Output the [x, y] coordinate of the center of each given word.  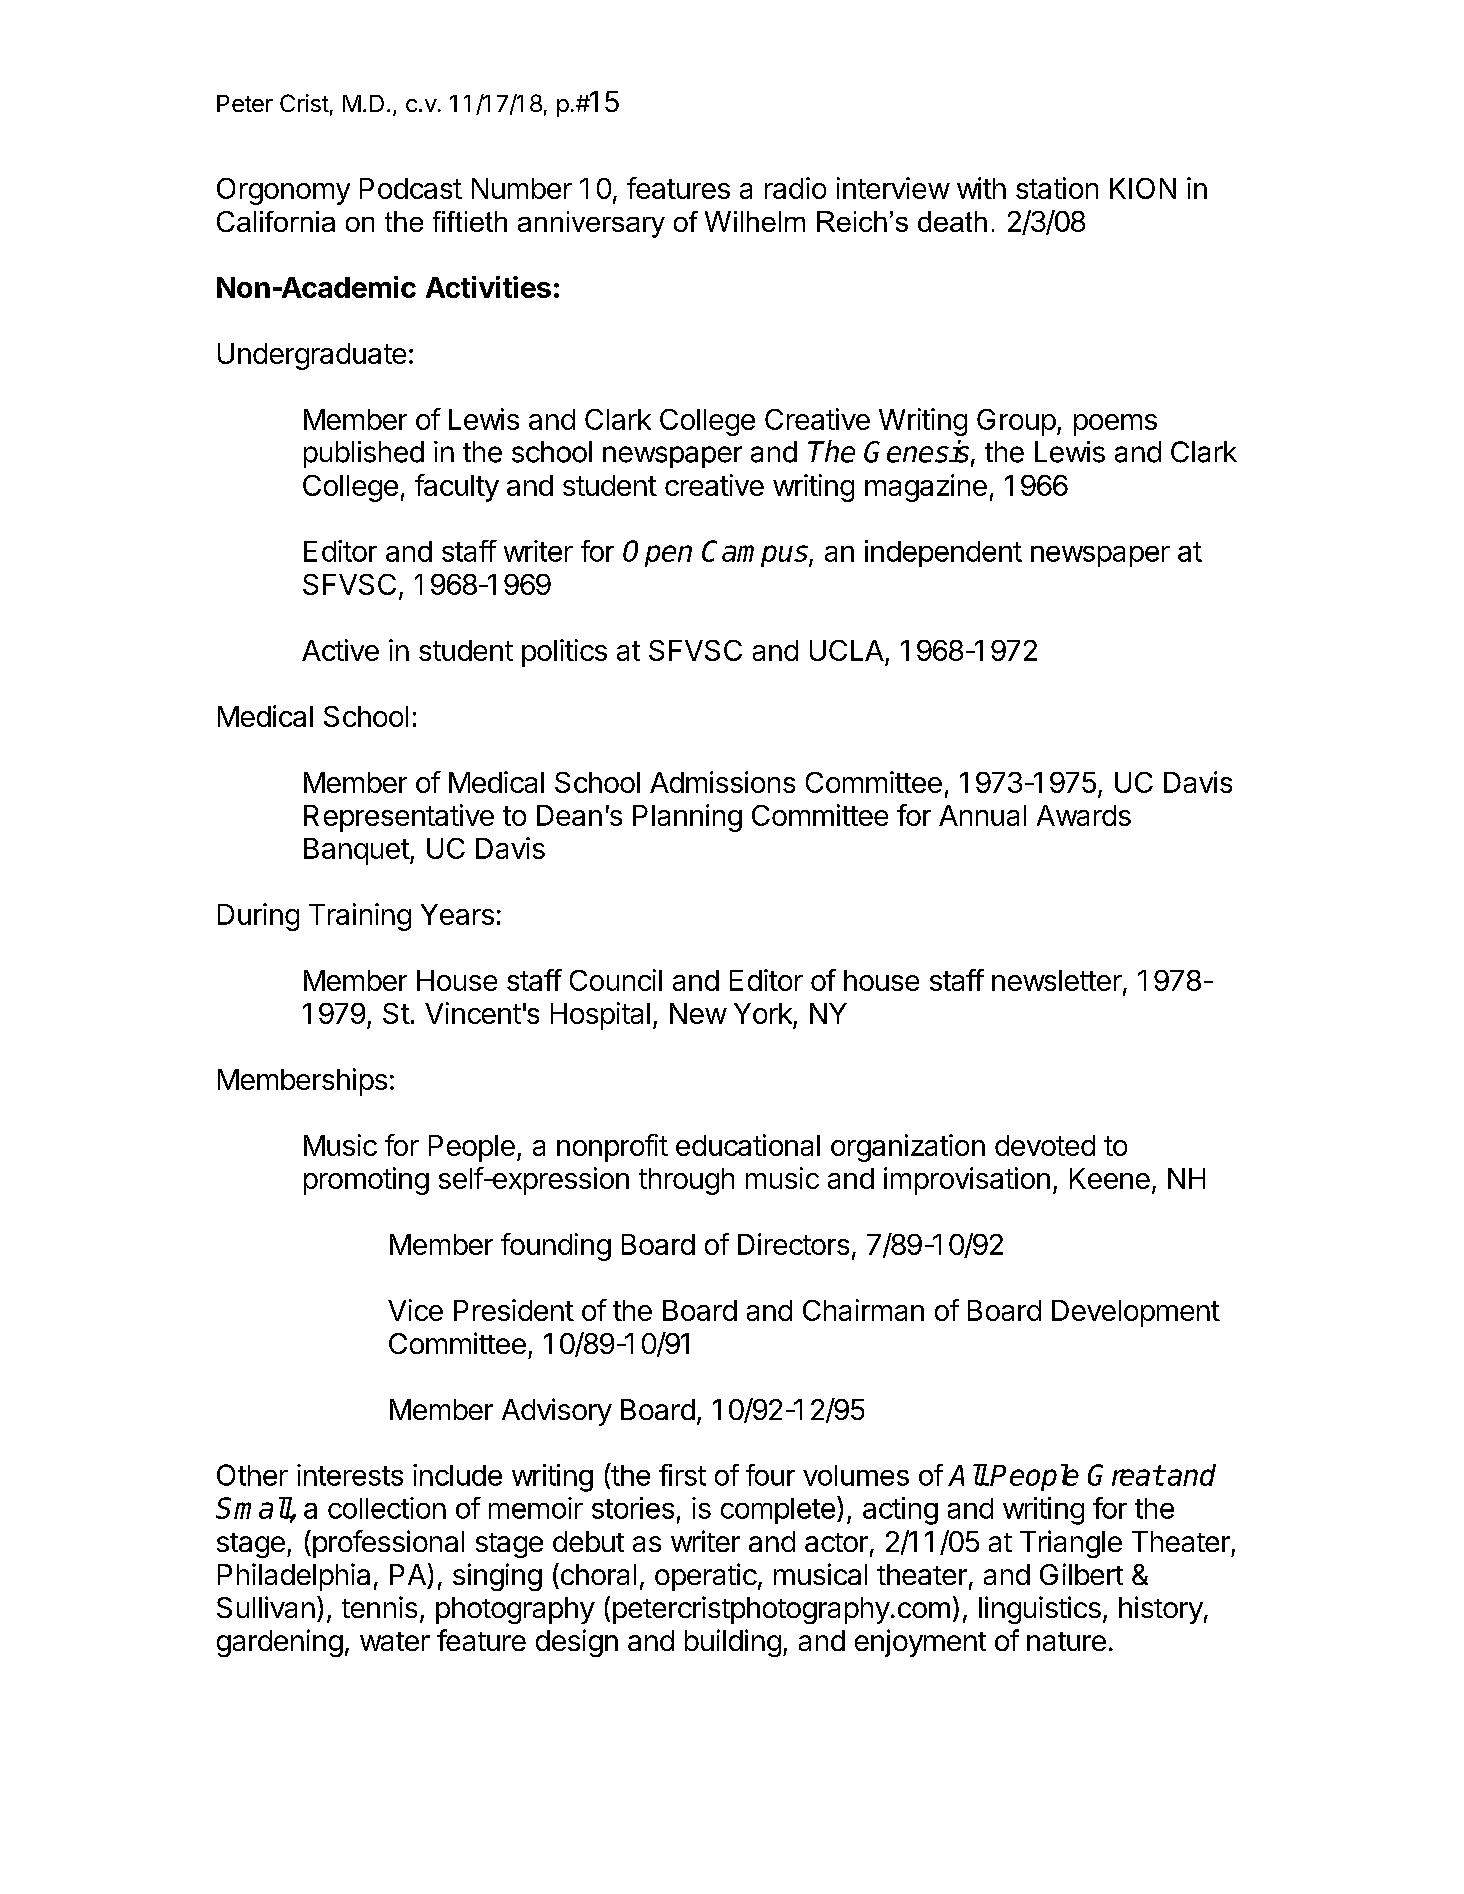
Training [360, 917]
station [1057, 188]
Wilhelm [755, 221]
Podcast [411, 188]
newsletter [1057, 980]
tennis [379, 1607]
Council [616, 980]
